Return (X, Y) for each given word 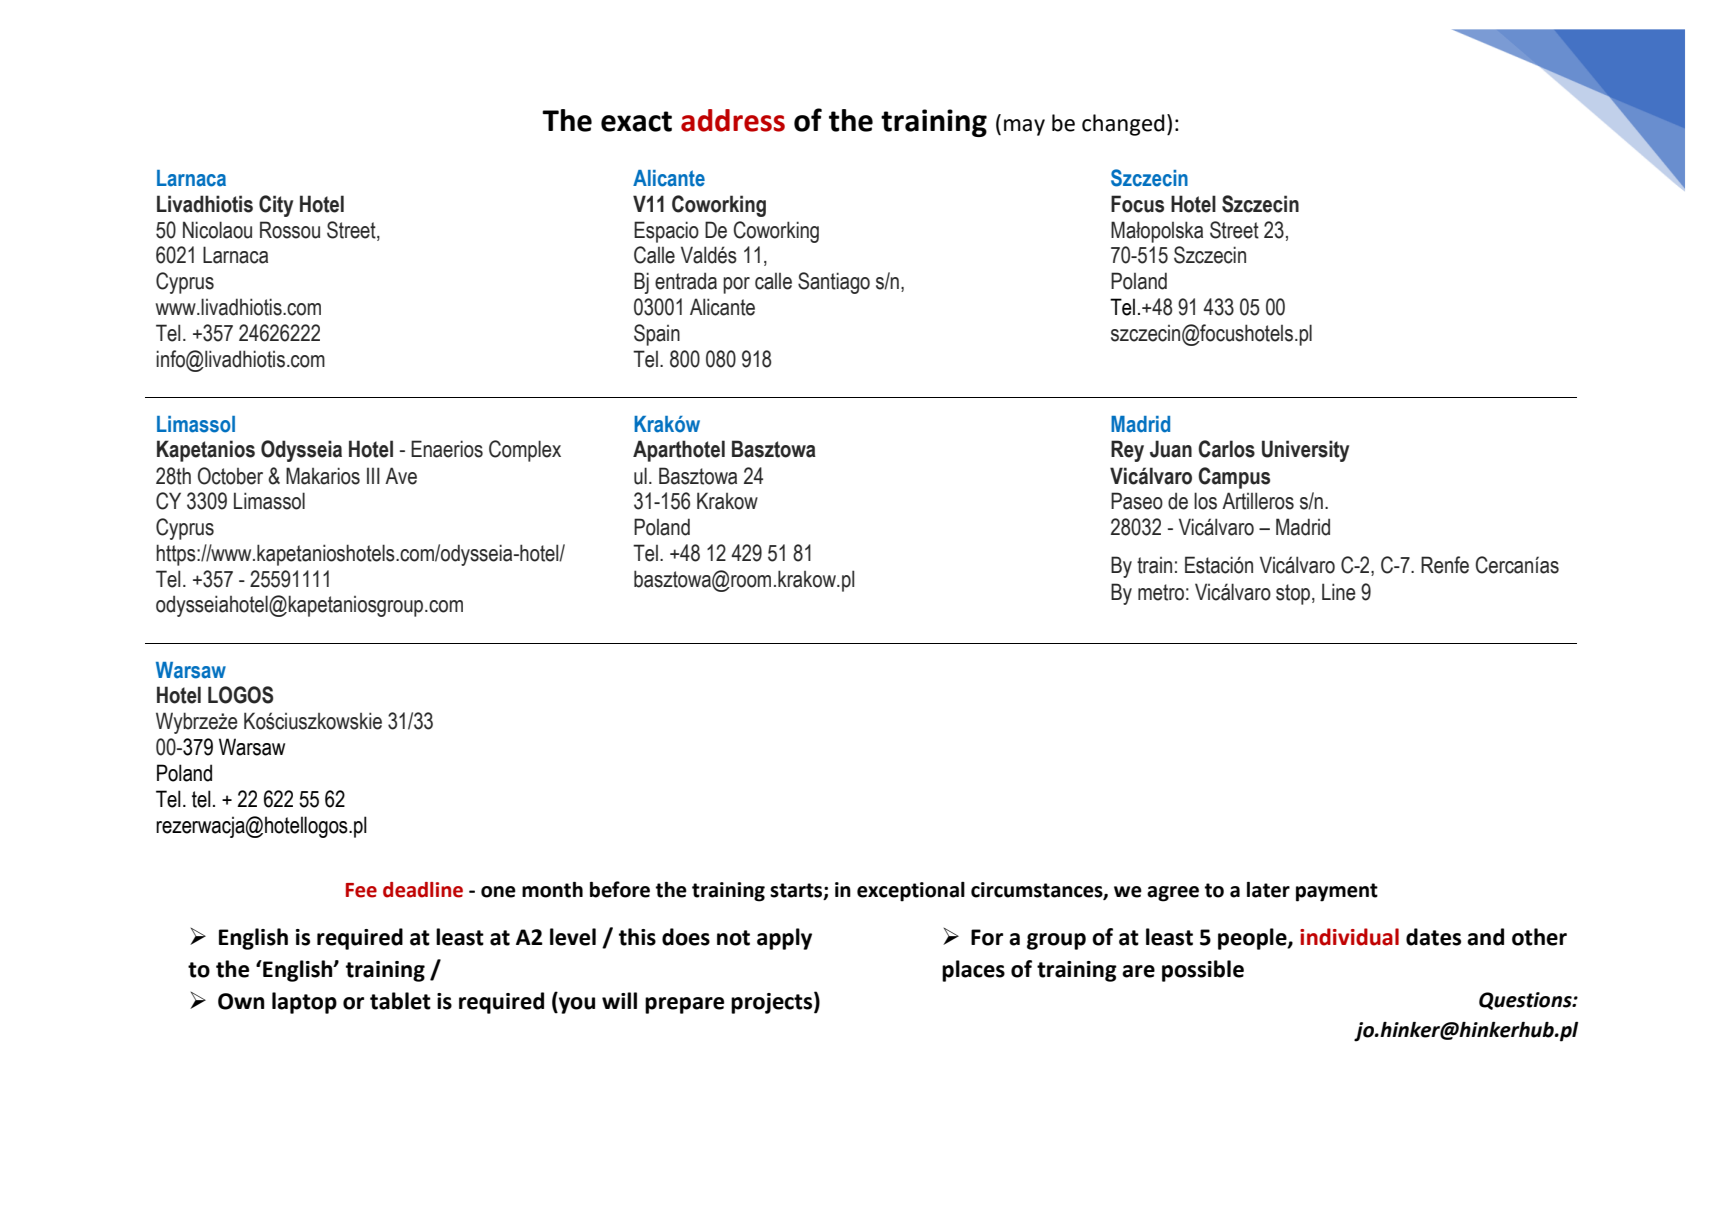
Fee (361, 890)
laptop (304, 1003)
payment (1337, 892)
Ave (401, 476)
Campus (1234, 478)
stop (1294, 594)
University (1305, 451)
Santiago (834, 283)
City (276, 206)
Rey (1127, 451)
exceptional (911, 892)
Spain (657, 335)
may (1024, 127)
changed (1123, 125)
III (373, 475)
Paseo (1137, 501)
